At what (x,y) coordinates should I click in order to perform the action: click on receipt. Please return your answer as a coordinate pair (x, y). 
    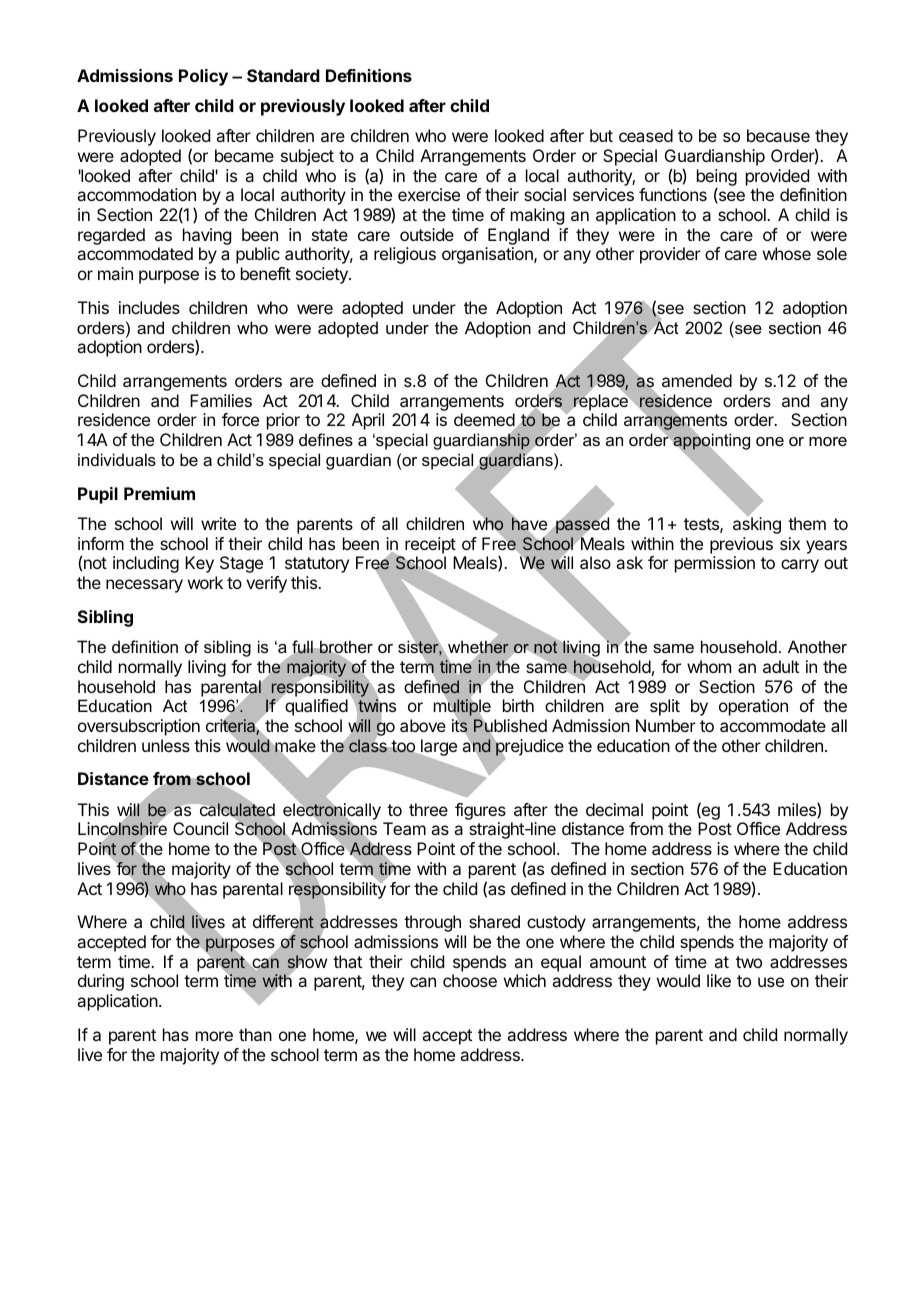
    Looking at the image, I should click on (430, 545).
